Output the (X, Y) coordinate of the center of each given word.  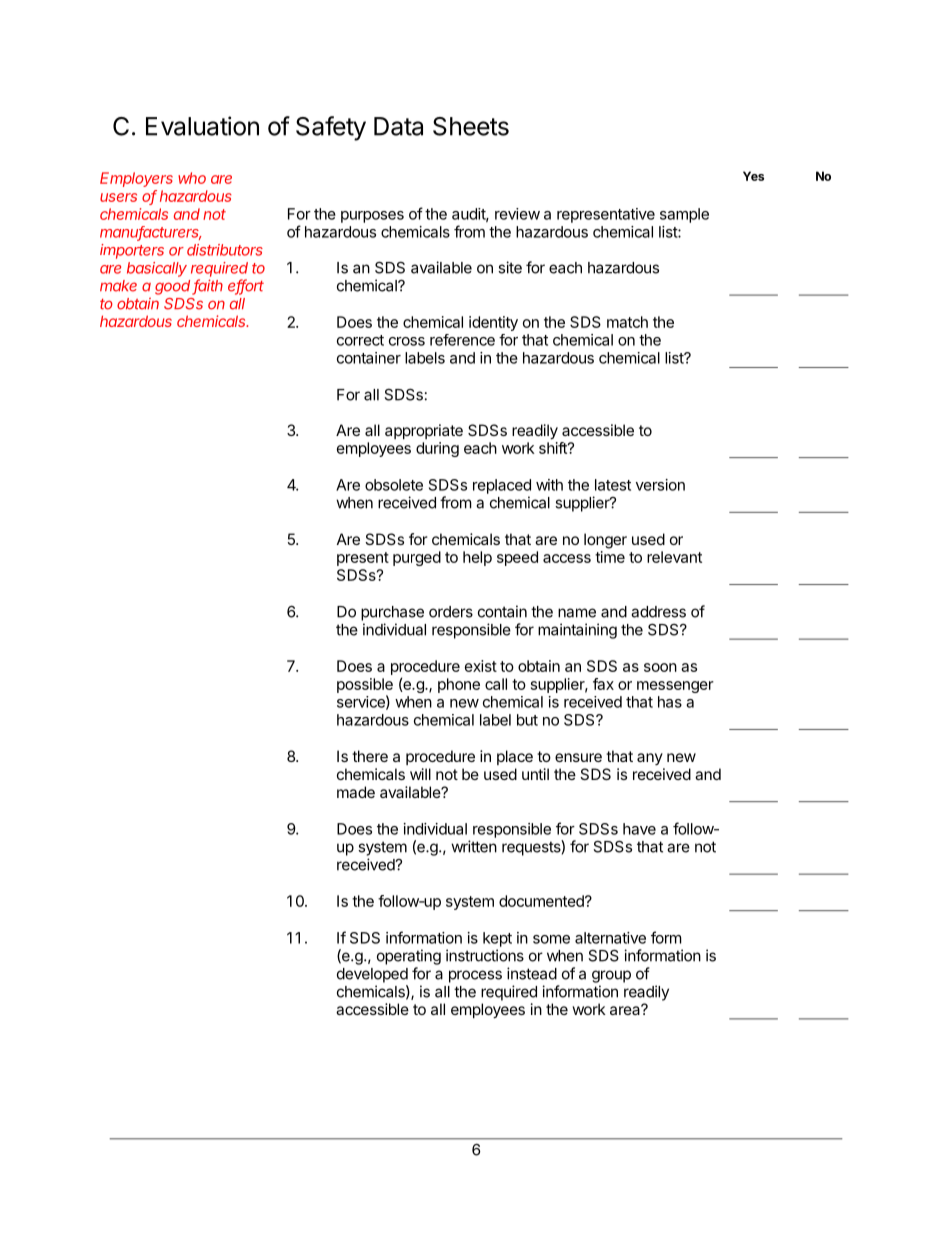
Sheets (471, 126)
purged (417, 558)
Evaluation (202, 126)
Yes (753, 176)
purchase (392, 613)
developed (372, 975)
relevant (674, 557)
